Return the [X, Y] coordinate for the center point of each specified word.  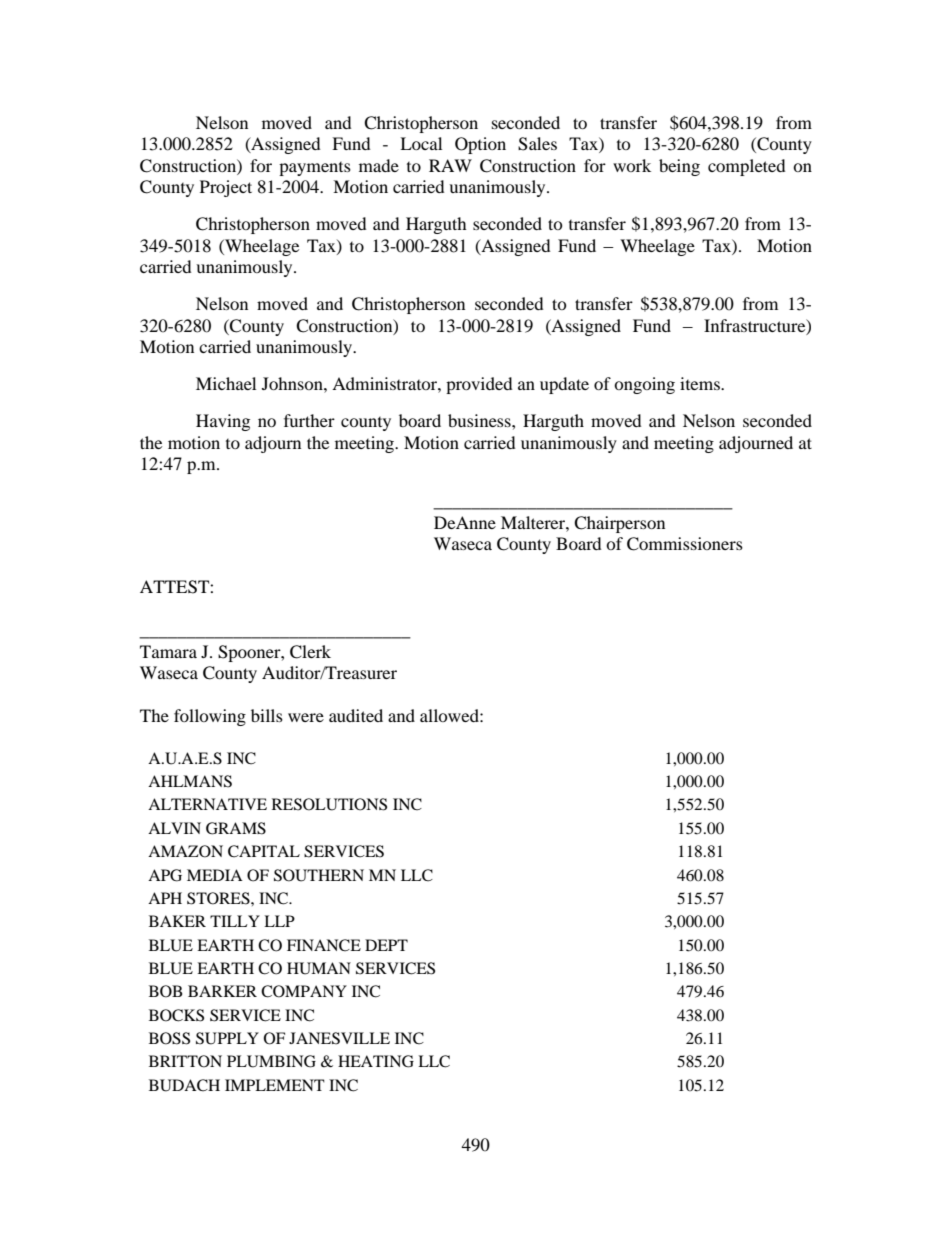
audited [356, 715]
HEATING [376, 1061]
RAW [450, 165]
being [679, 167]
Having [223, 422]
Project [226, 188]
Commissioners [685, 544]
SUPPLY [227, 1038]
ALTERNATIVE [207, 804]
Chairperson [619, 524]
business [480, 420]
